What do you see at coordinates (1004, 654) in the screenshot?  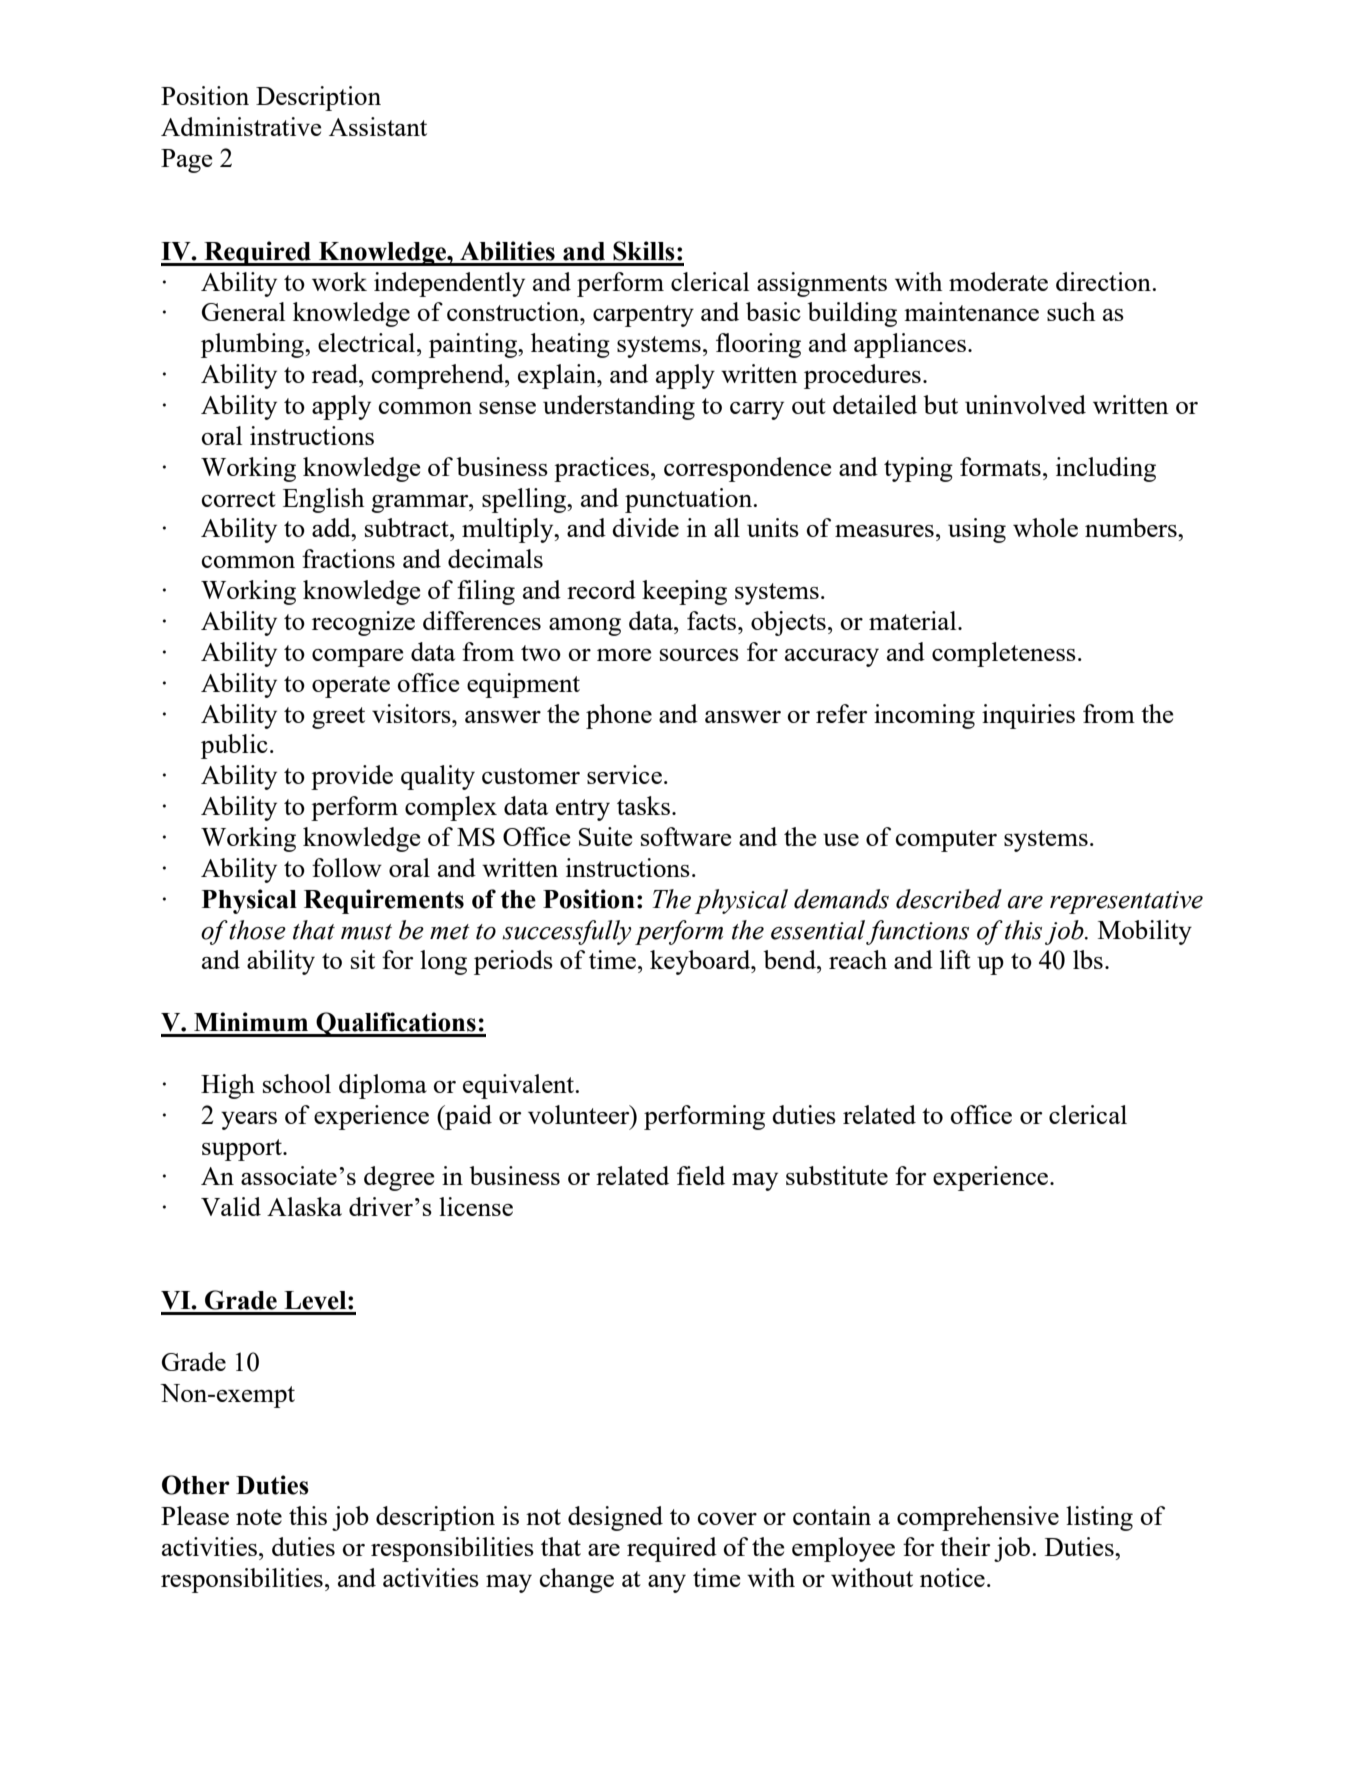 I see `completeness` at bounding box center [1004, 654].
